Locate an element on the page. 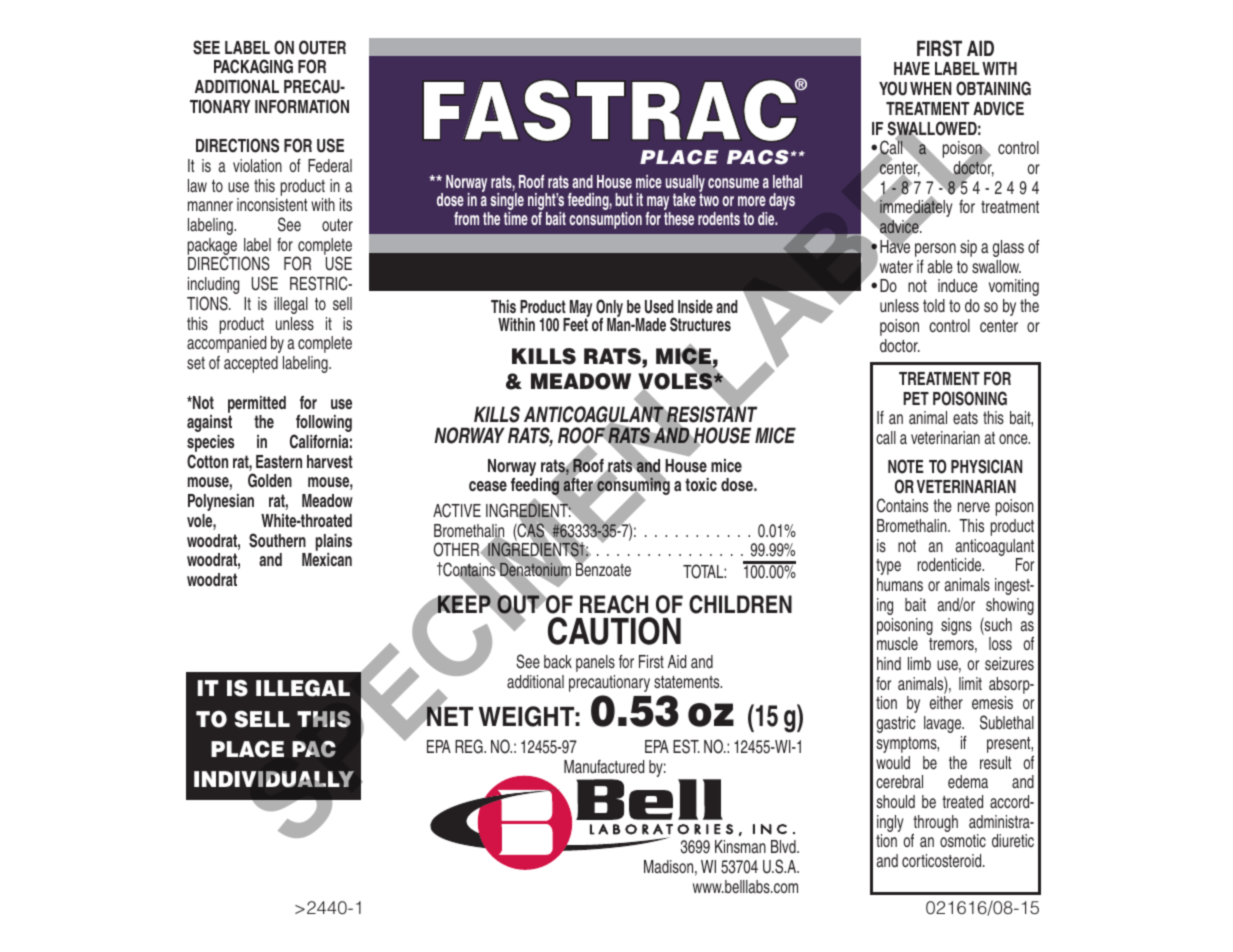 The height and width of the document is (952, 1233). WHEN is located at coordinates (931, 88).
